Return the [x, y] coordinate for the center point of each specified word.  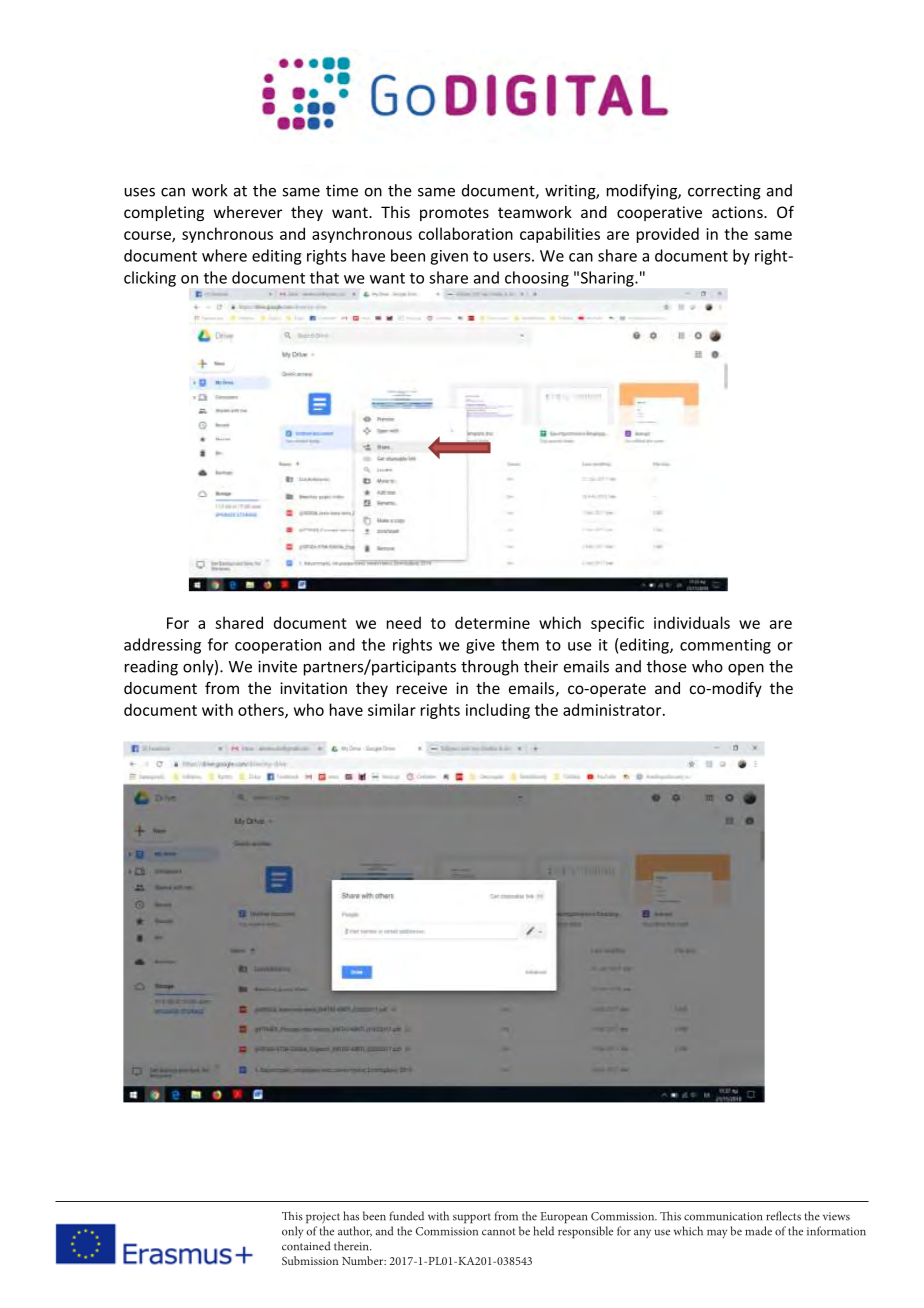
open [746, 670]
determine [492, 622]
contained [306, 1246]
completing [164, 213]
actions [738, 212]
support [472, 1218]
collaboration [465, 233]
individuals [692, 622]
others [262, 710]
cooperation [278, 646]
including [498, 711]
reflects [783, 1216]
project [323, 1218]
